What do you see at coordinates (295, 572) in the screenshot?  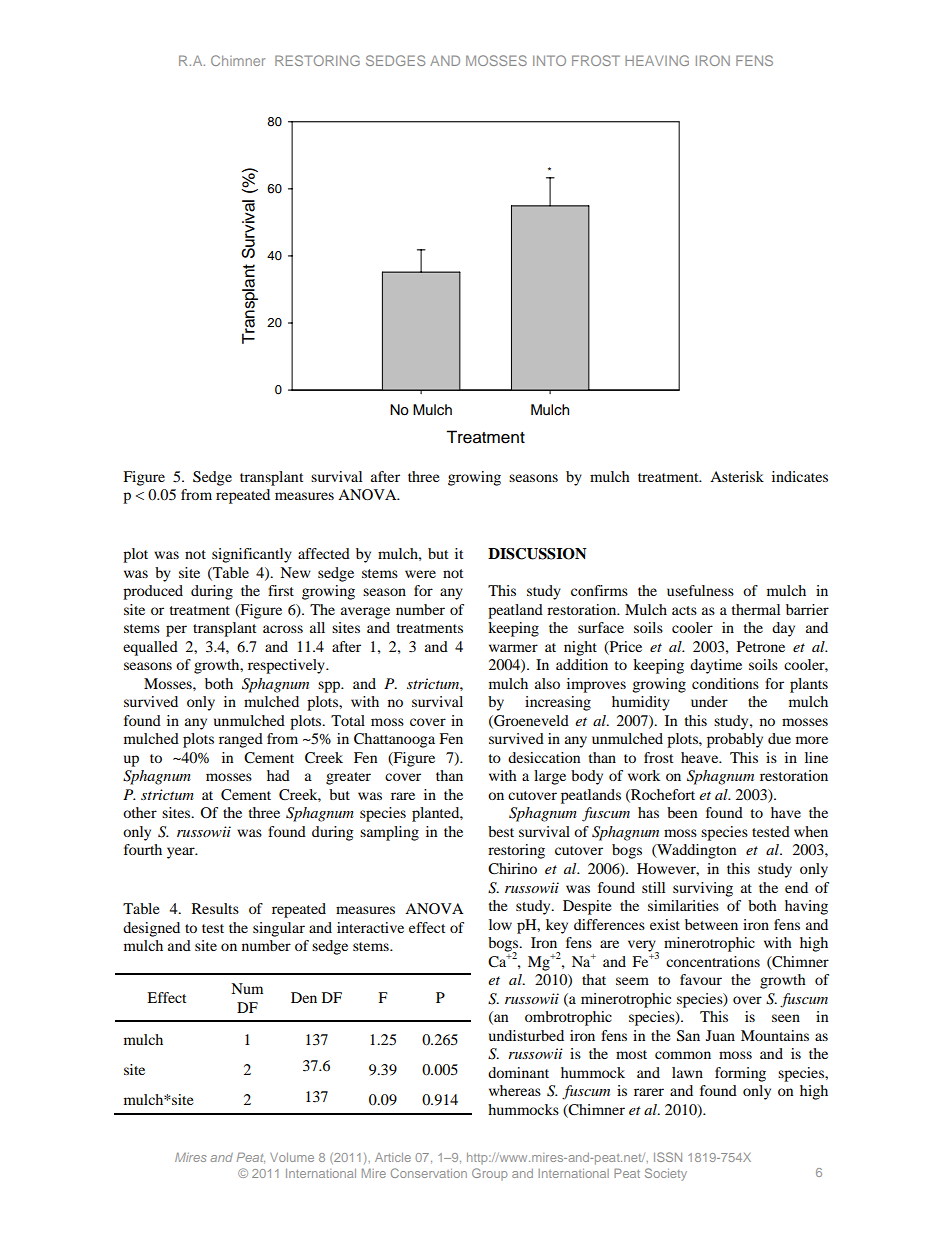 I see `New` at bounding box center [295, 572].
